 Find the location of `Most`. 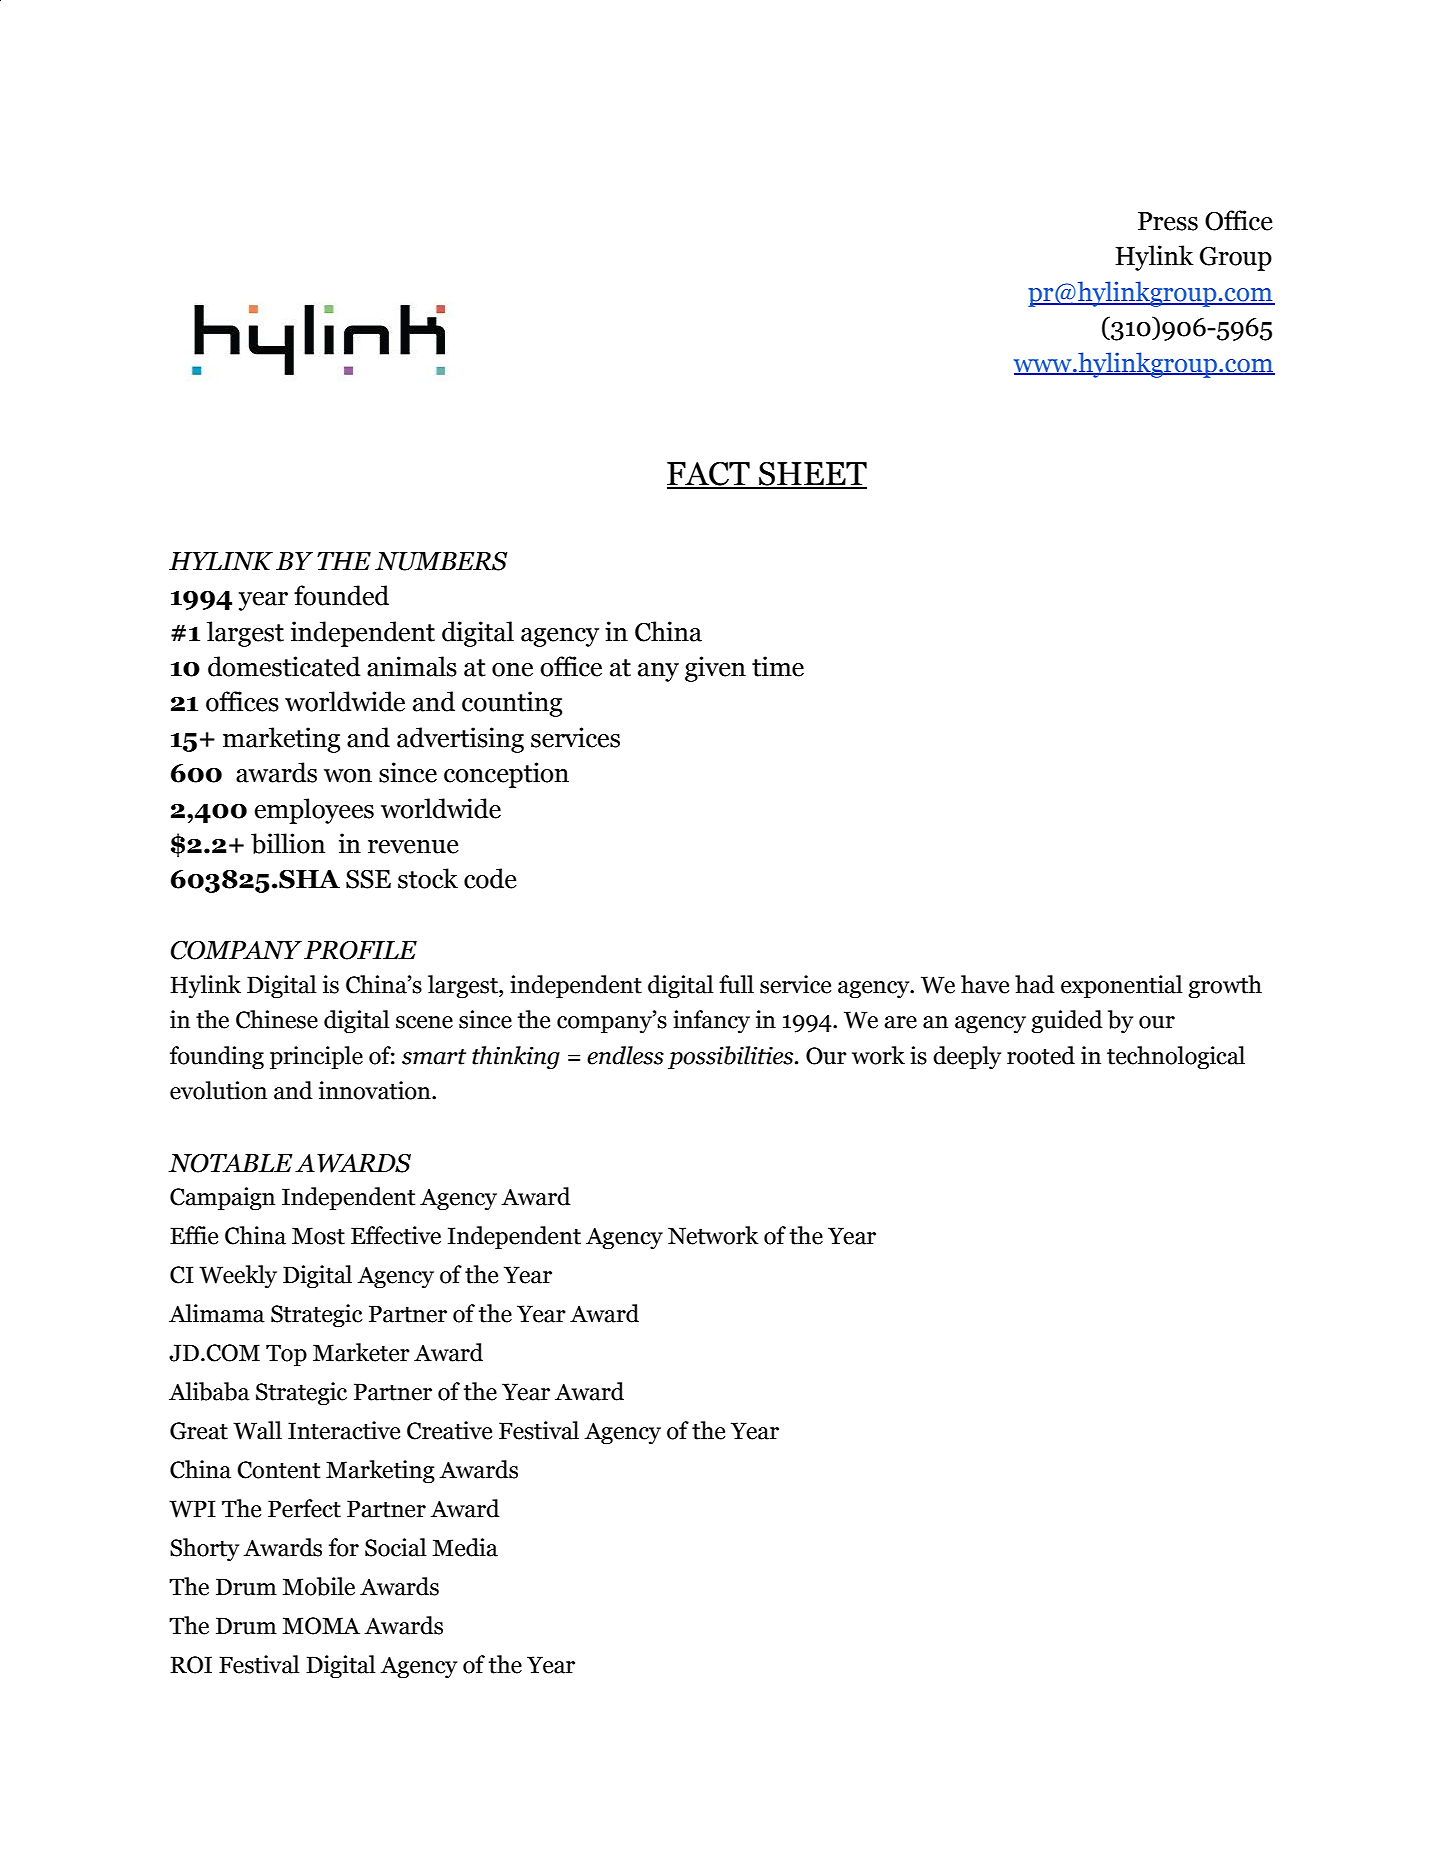

Most is located at coordinates (318, 1236).
